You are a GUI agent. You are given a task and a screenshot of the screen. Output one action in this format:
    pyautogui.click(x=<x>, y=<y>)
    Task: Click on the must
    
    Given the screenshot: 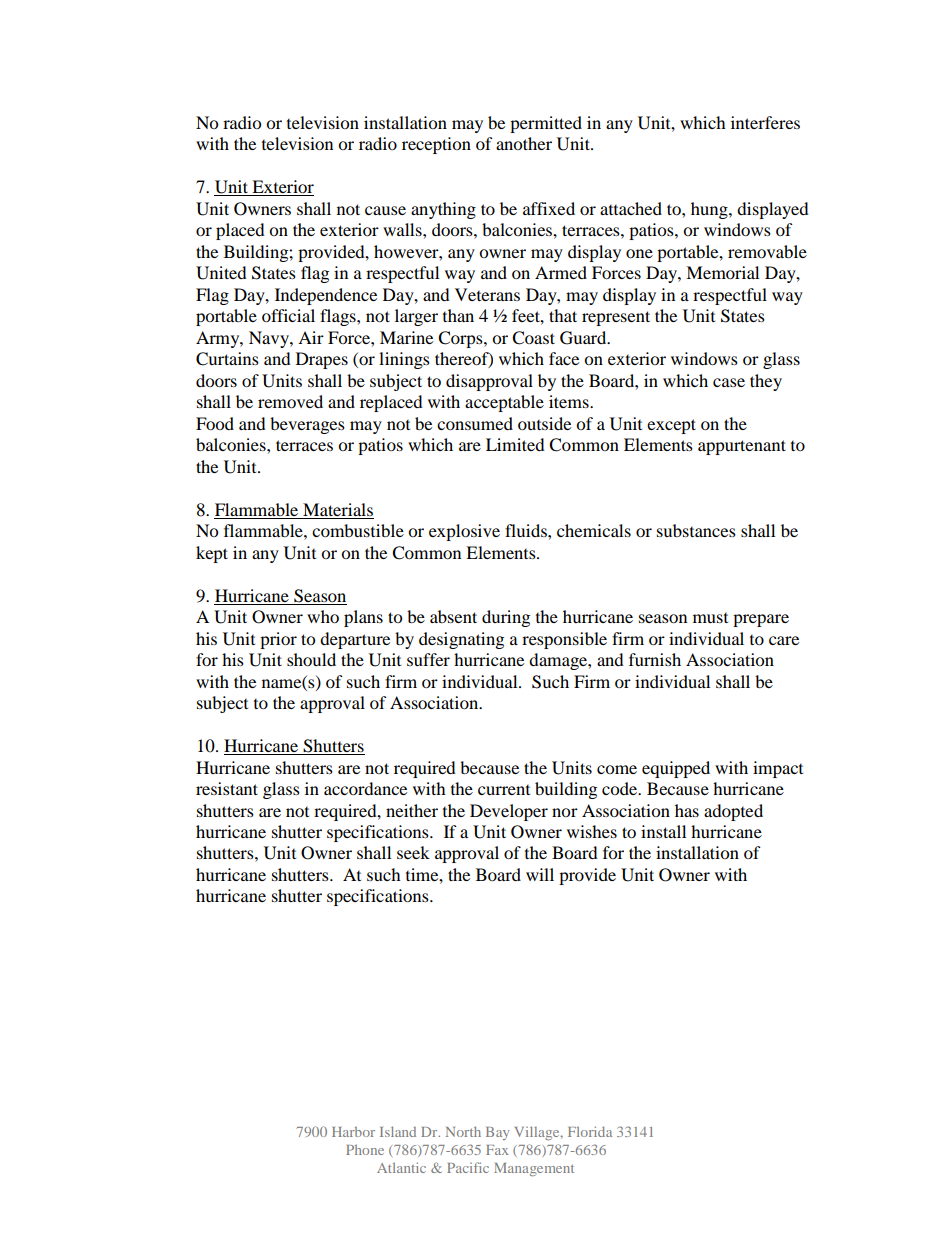 What is the action you would take?
    pyautogui.click(x=710, y=618)
